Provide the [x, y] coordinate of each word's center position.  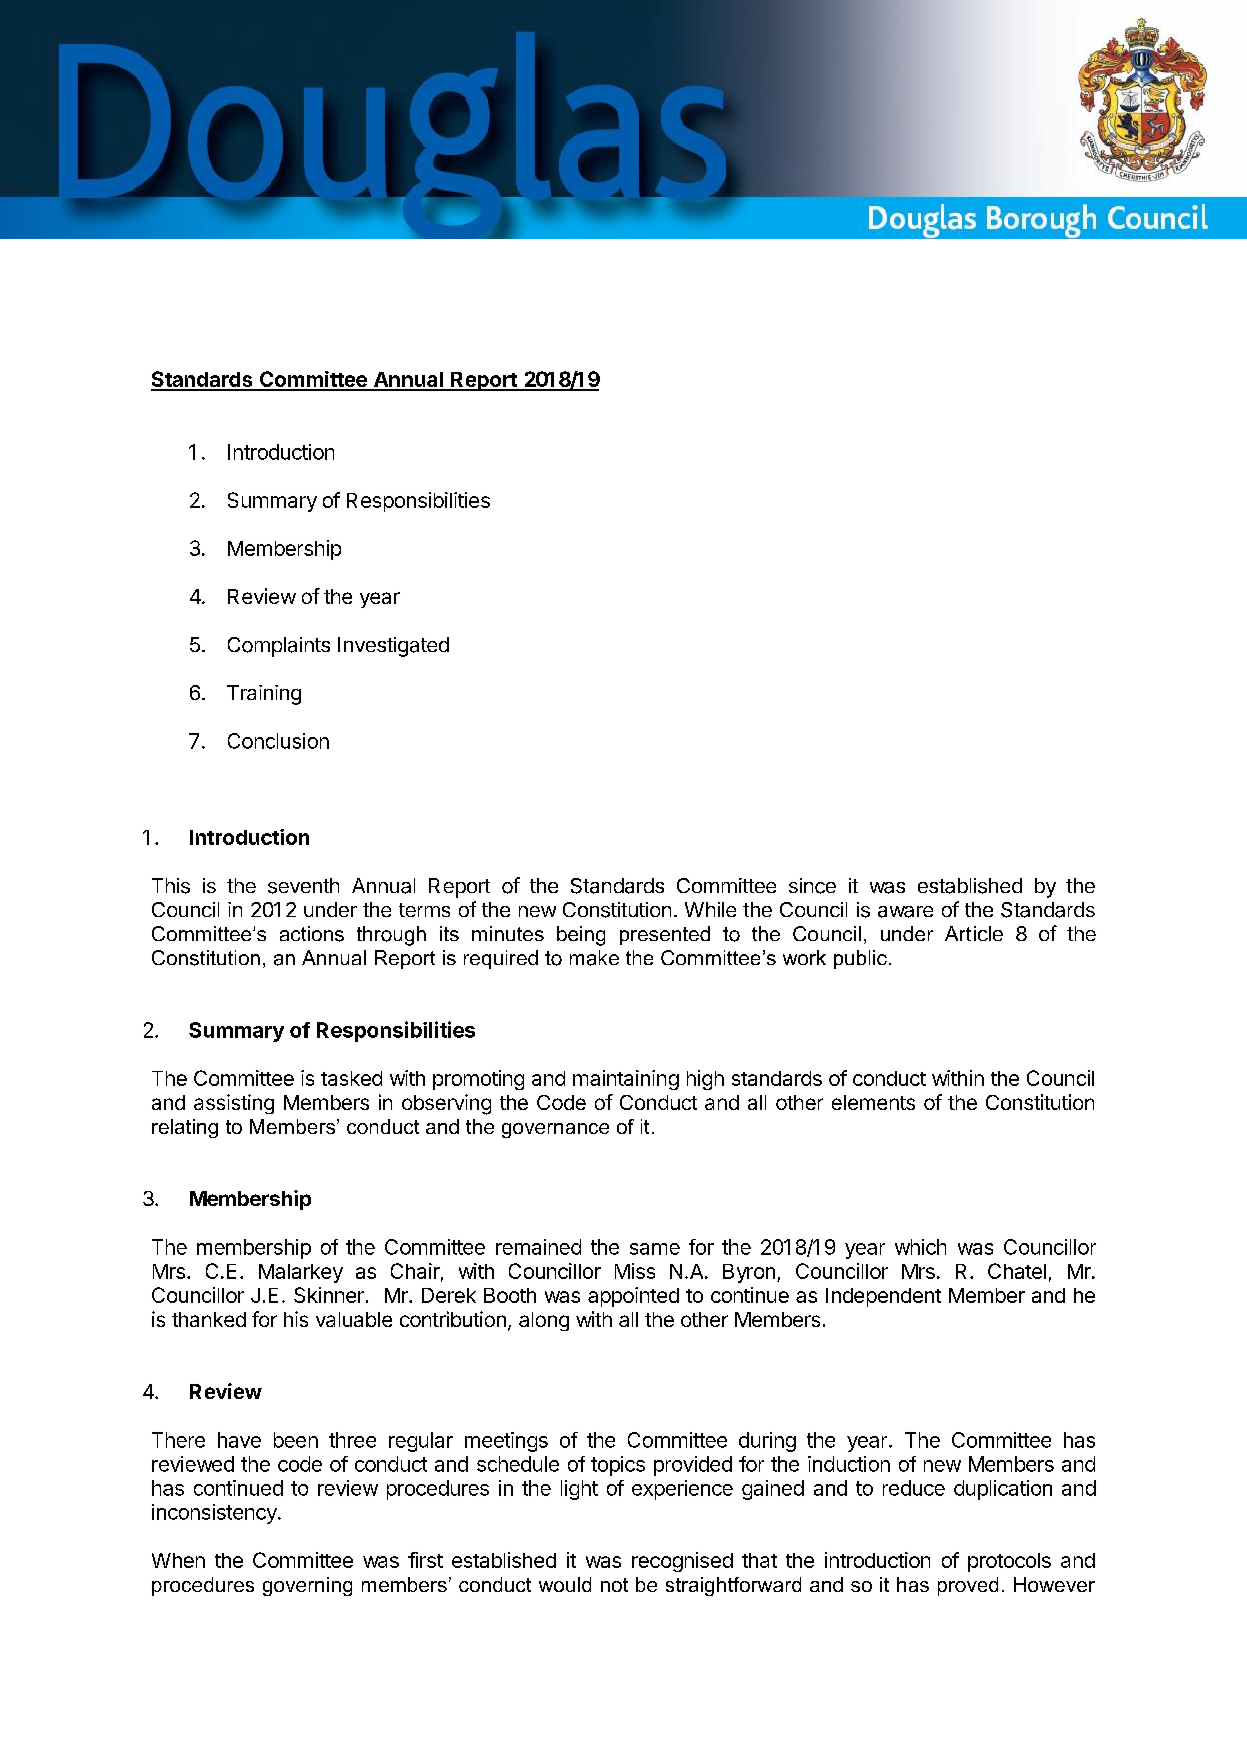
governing [307, 1586]
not [614, 1585]
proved [968, 1586]
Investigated [393, 647]
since [812, 886]
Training [264, 695]
